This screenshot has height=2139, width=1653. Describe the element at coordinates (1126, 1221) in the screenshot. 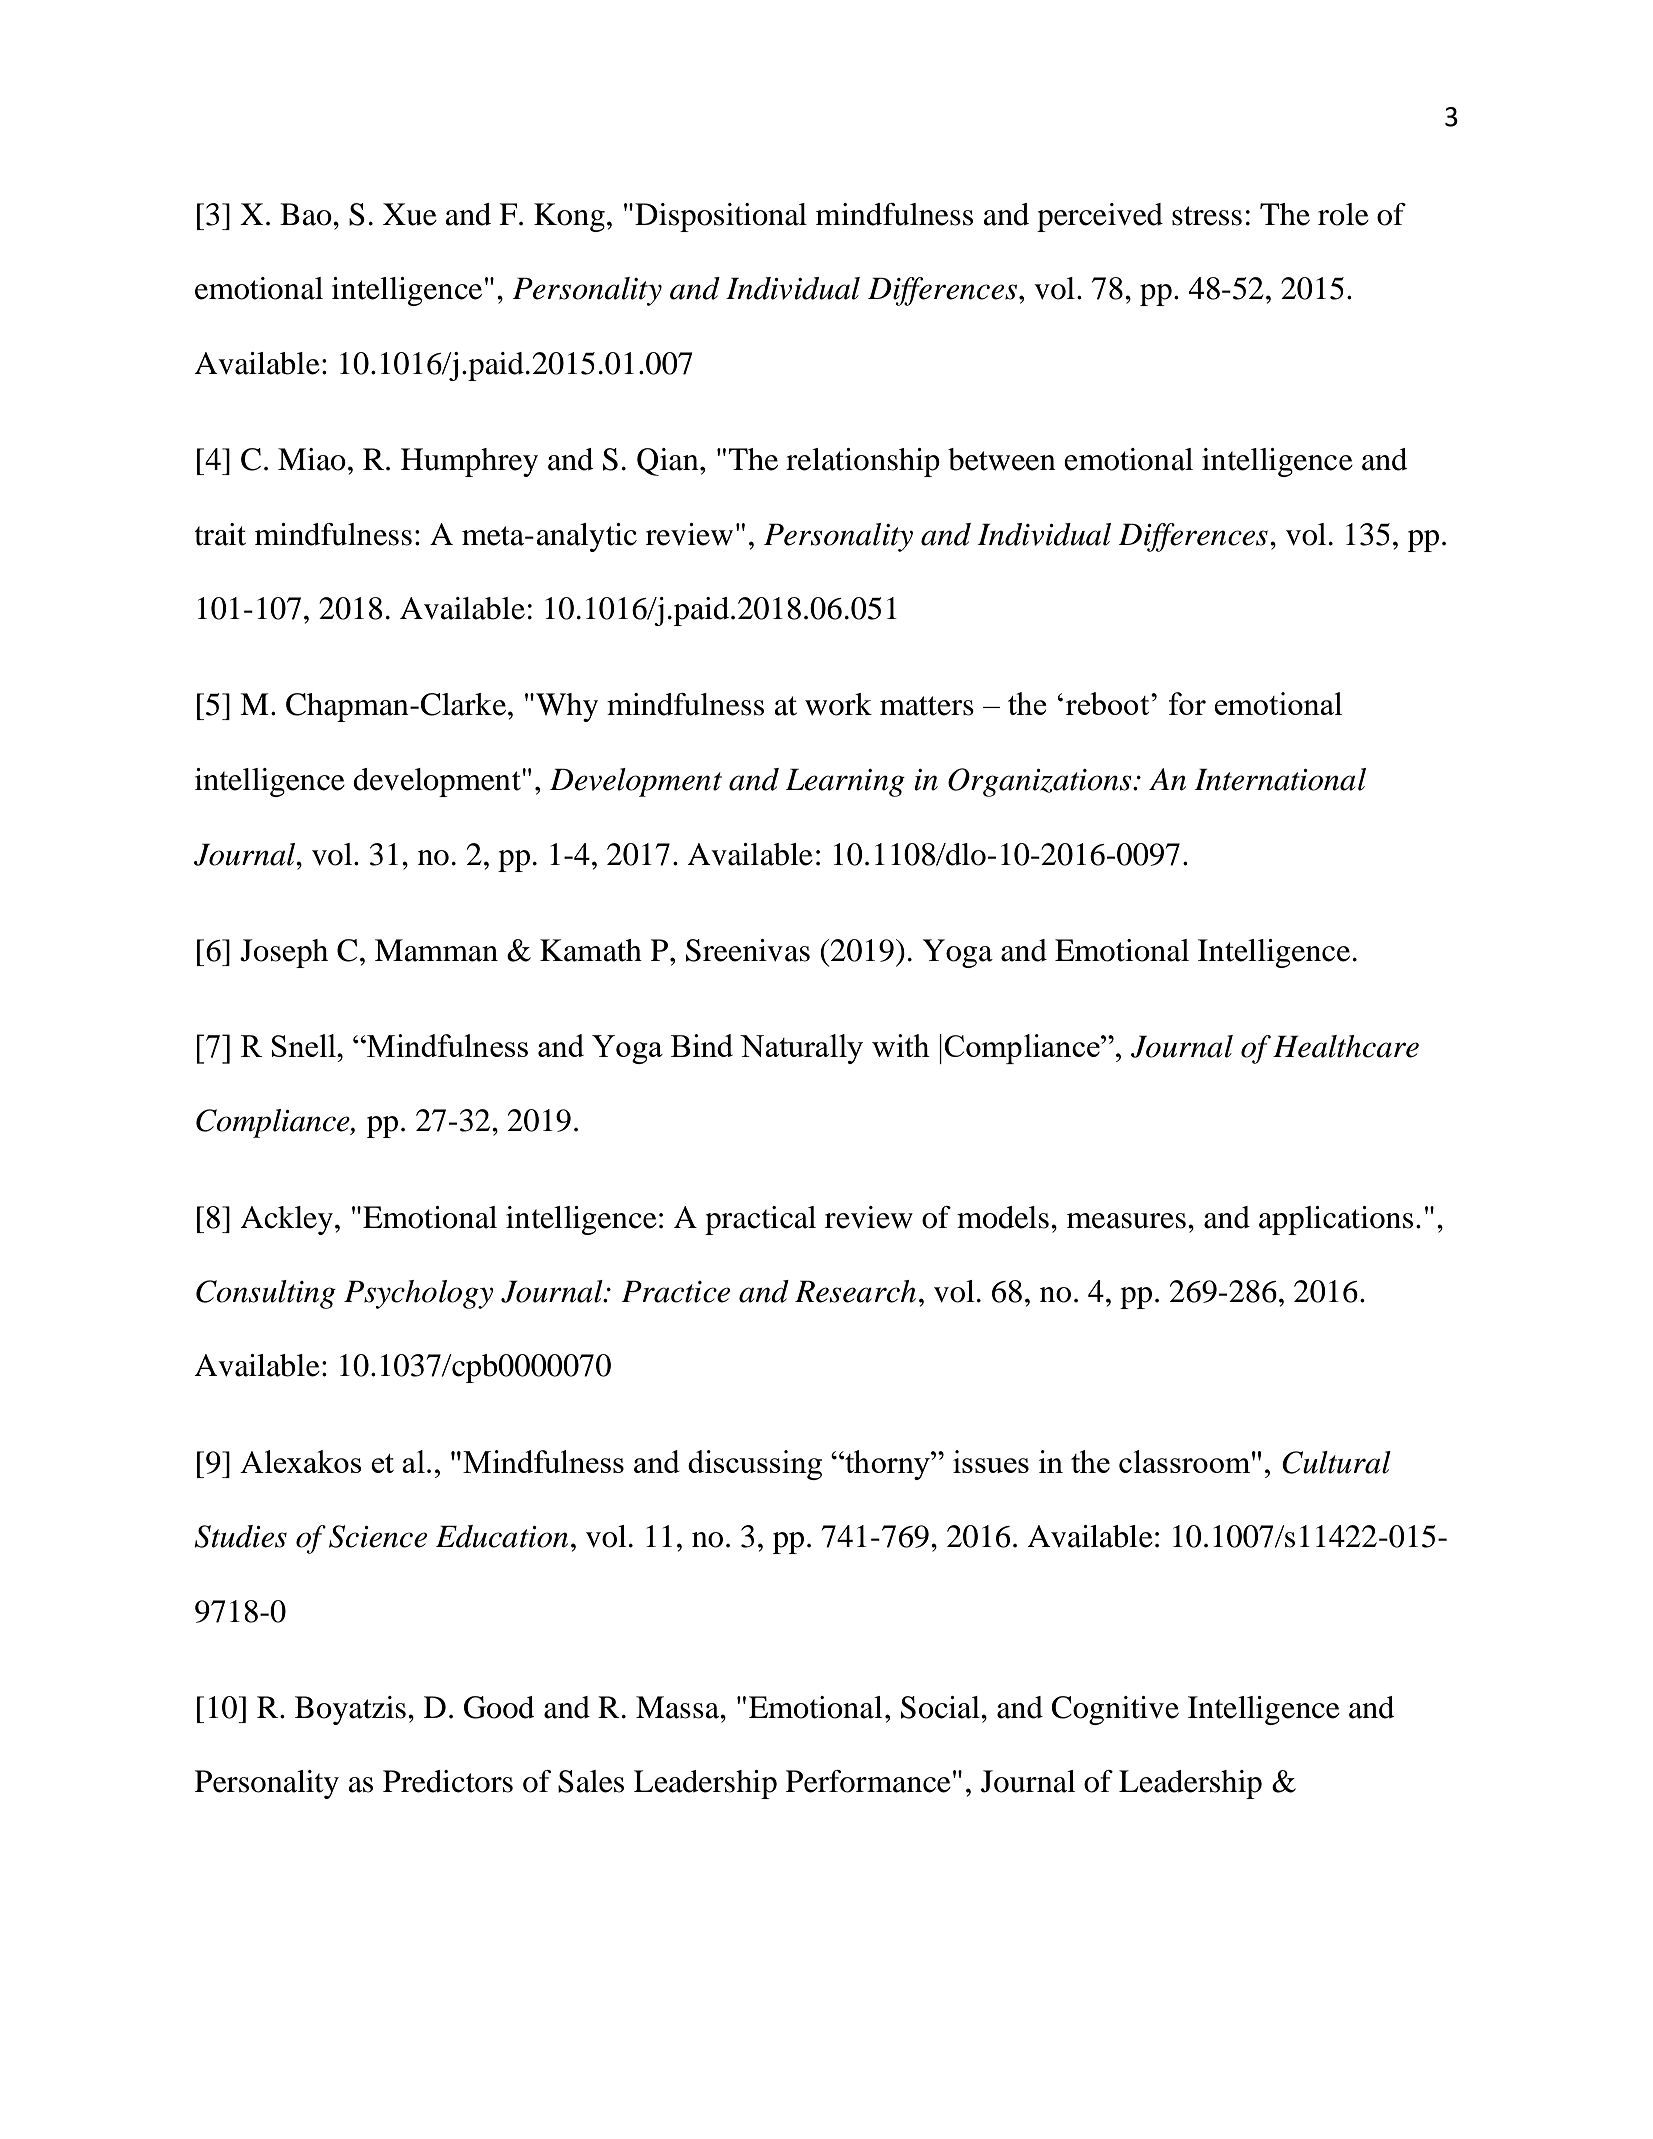

I see `measures` at that location.
